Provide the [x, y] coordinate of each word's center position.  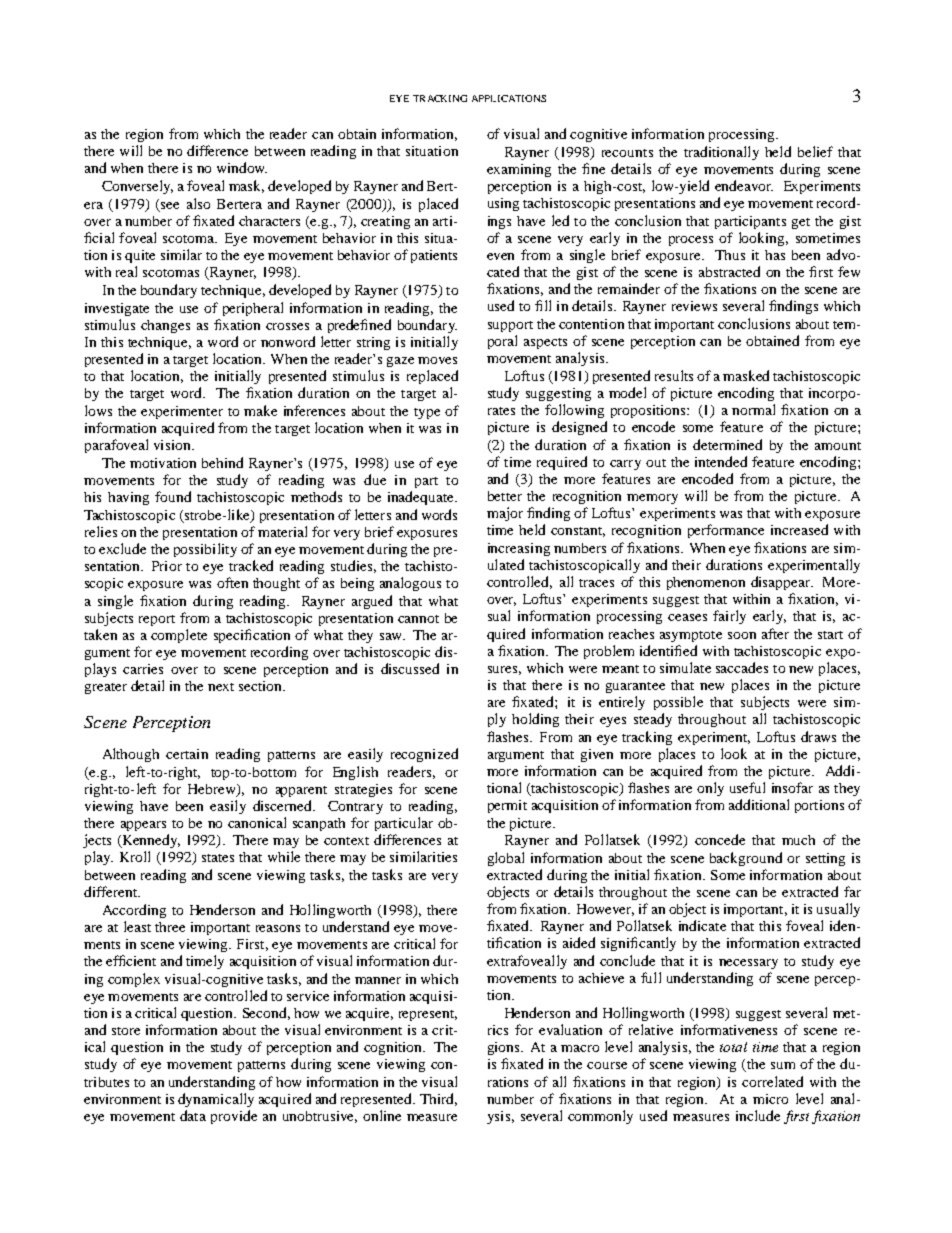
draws [818, 736]
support [510, 326]
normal [753, 409]
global [506, 859]
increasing [519, 549]
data [193, 1115]
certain [187, 754]
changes [165, 326]
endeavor [744, 185]
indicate [702, 925]
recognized [424, 755]
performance [726, 531]
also [198, 203]
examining [519, 170]
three [170, 927]
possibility [205, 550]
